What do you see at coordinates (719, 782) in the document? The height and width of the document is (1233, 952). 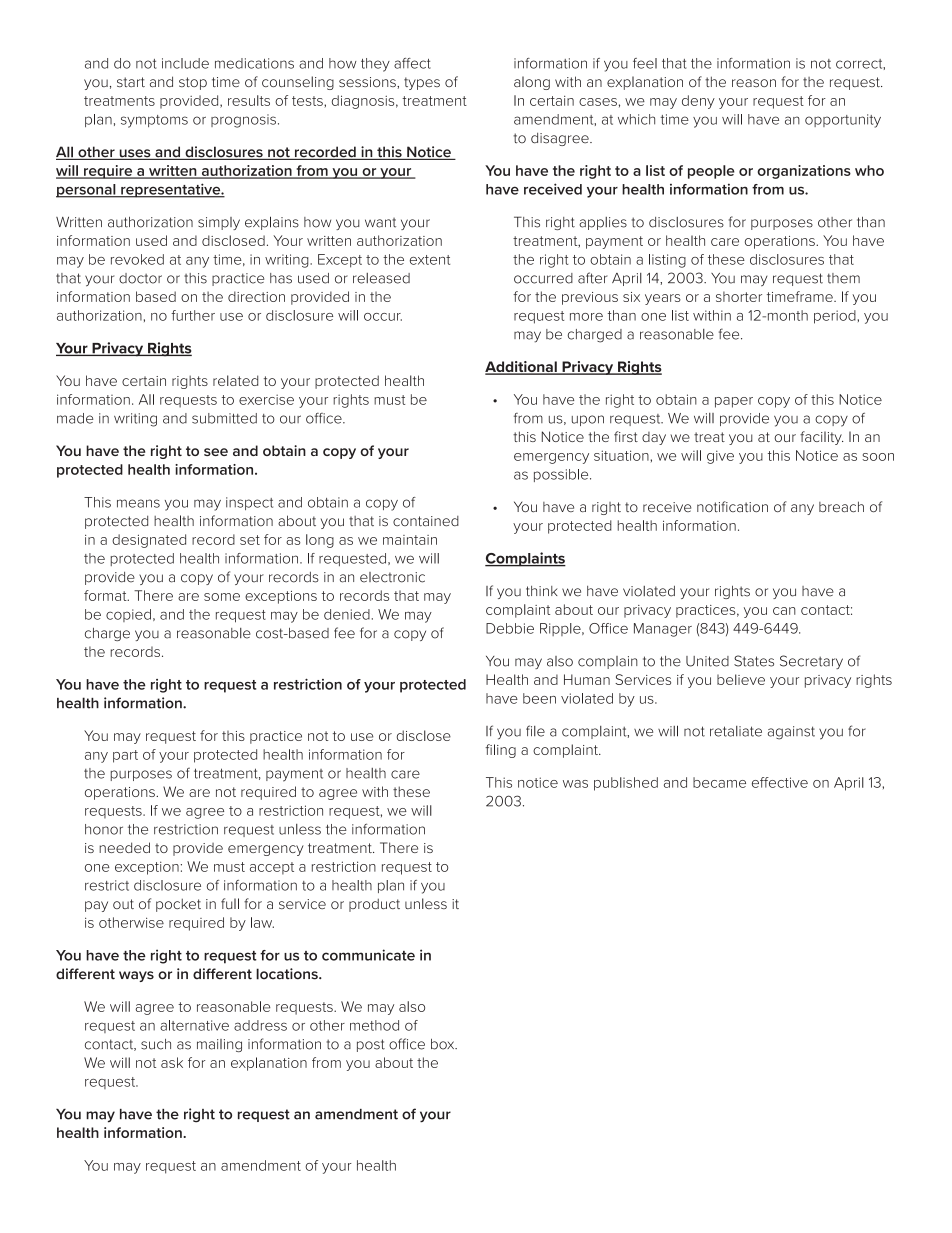 I see `became` at bounding box center [719, 782].
